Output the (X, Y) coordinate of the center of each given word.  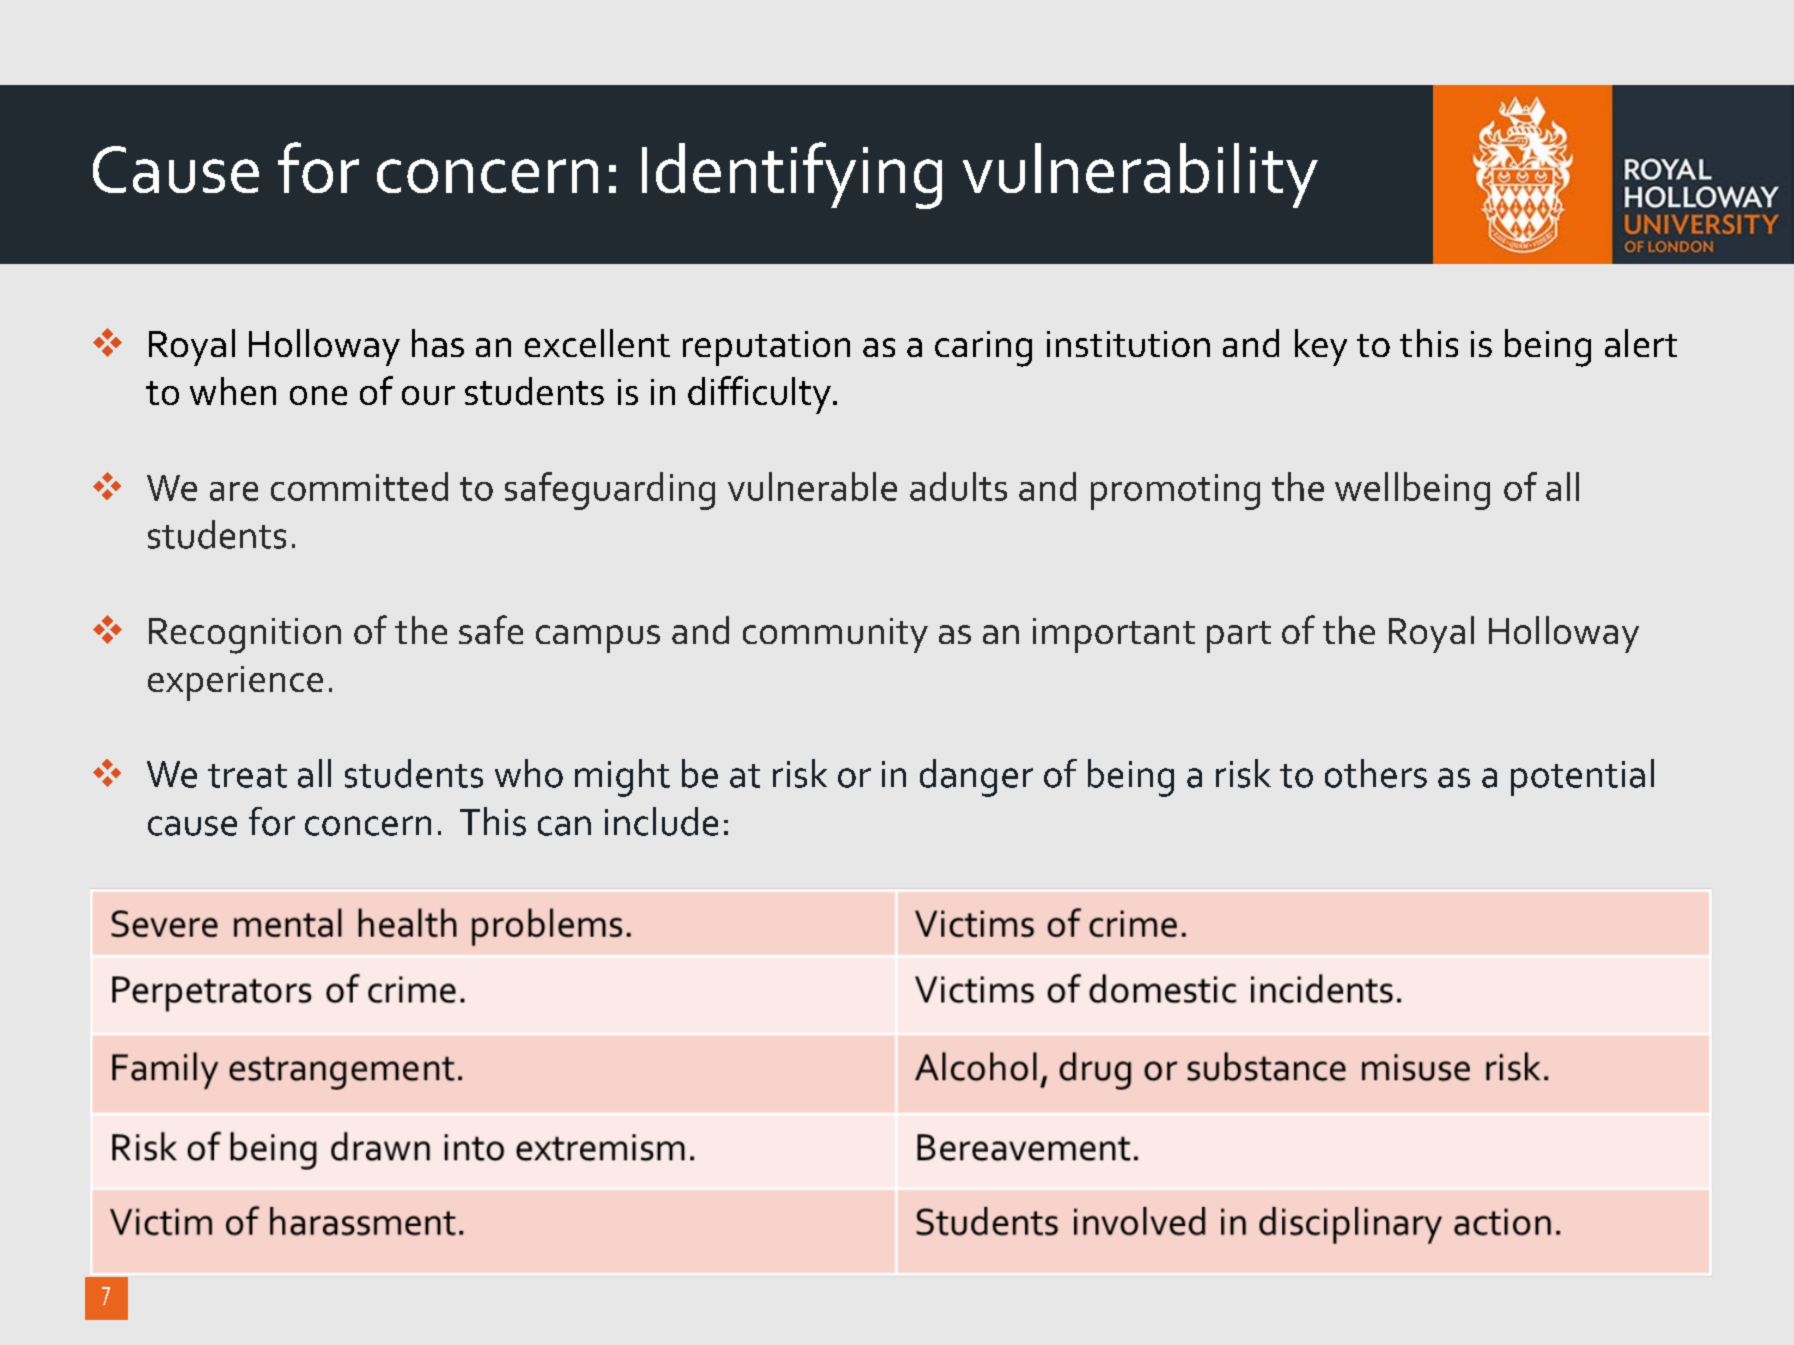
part (1239, 637)
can (564, 826)
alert (1641, 343)
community (835, 635)
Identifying (792, 175)
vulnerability (1140, 175)
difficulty (759, 395)
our (428, 395)
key (1321, 347)
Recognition (245, 636)
